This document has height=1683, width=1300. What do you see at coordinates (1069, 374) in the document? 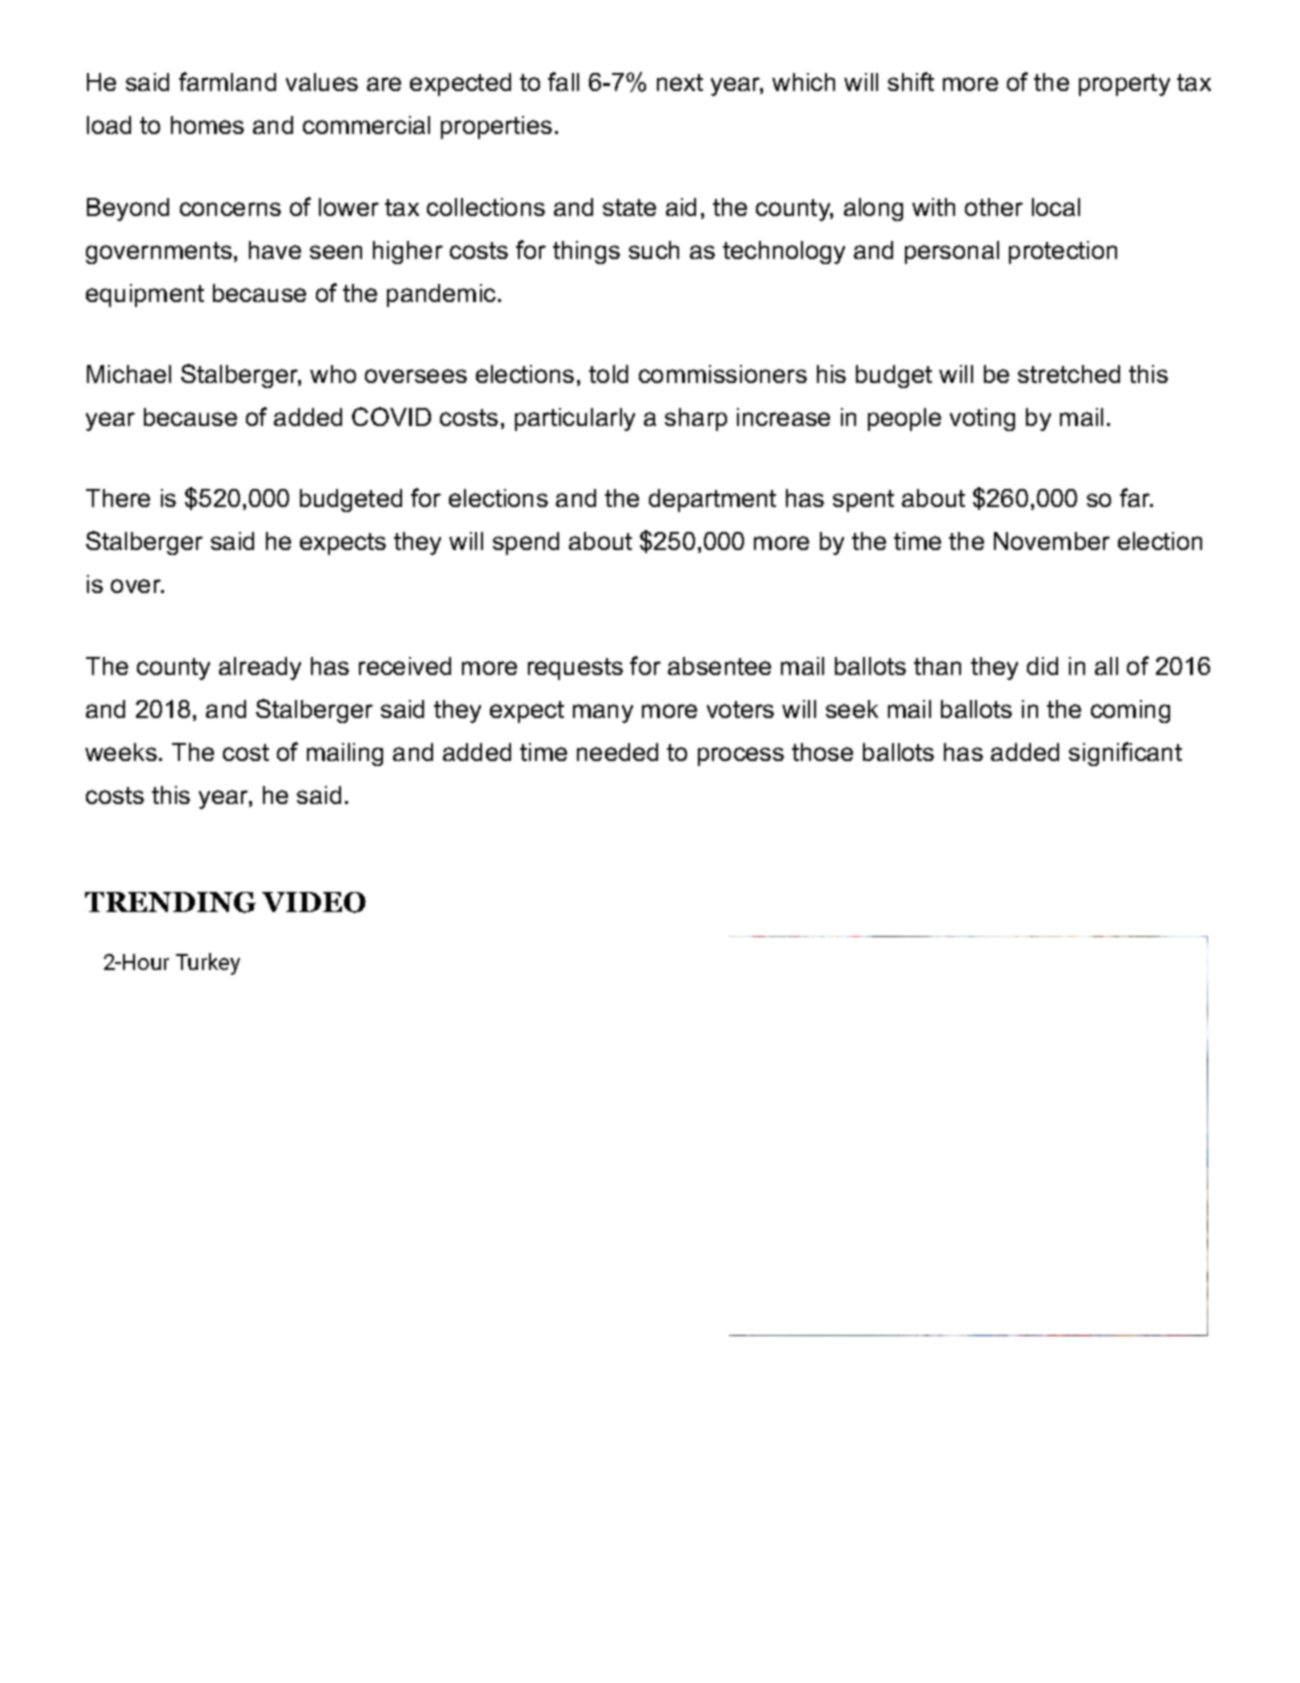
I see `stretched` at bounding box center [1069, 374].
